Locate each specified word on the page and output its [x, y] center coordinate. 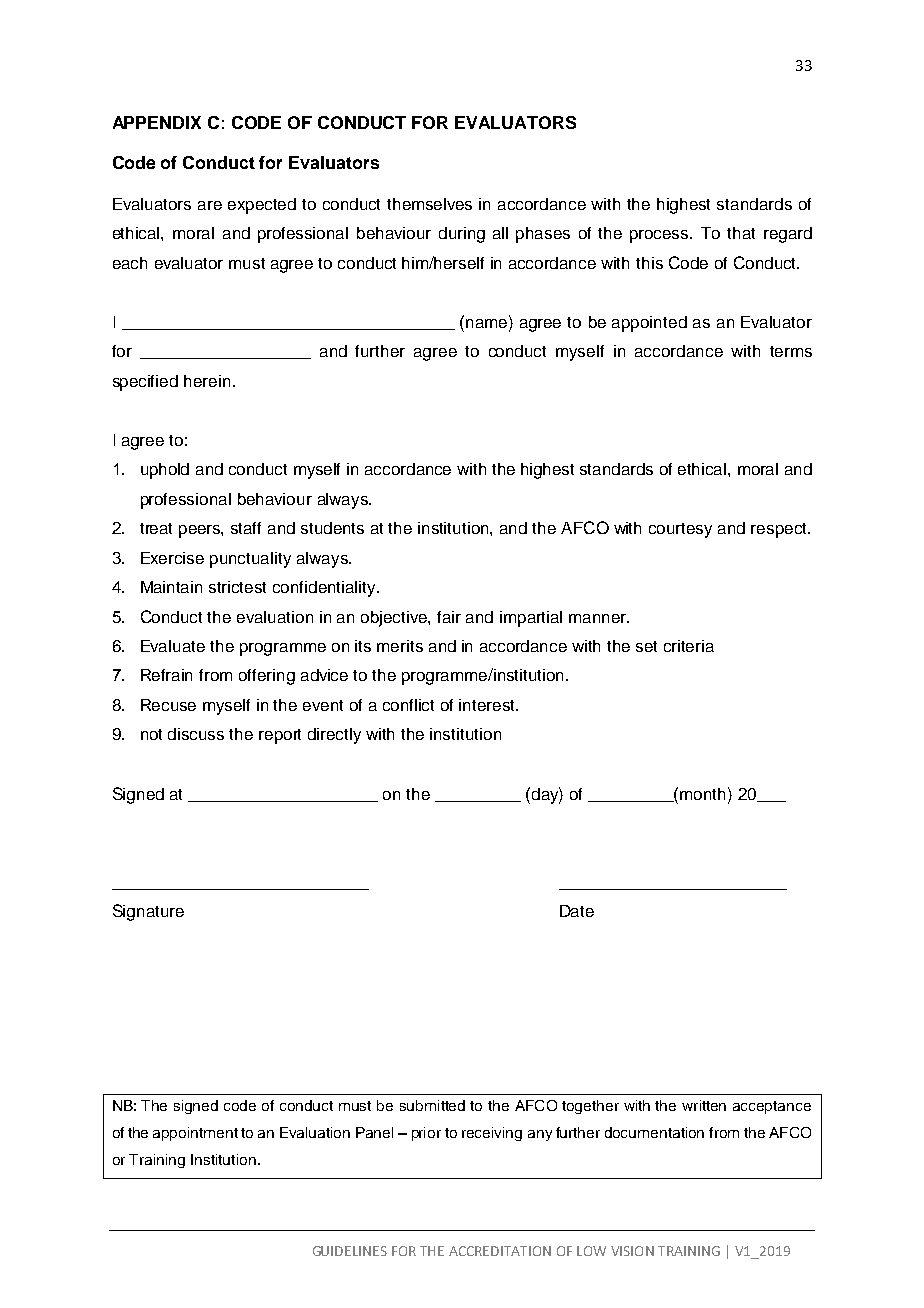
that [741, 233]
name [488, 322]
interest [488, 705]
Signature [148, 912]
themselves [429, 204]
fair [449, 617]
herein [207, 381]
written [704, 1105]
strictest [237, 587]
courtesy [680, 530]
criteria [689, 646]
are [210, 205]
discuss [196, 734]
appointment [195, 1134]
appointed [649, 324]
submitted [432, 1105]
